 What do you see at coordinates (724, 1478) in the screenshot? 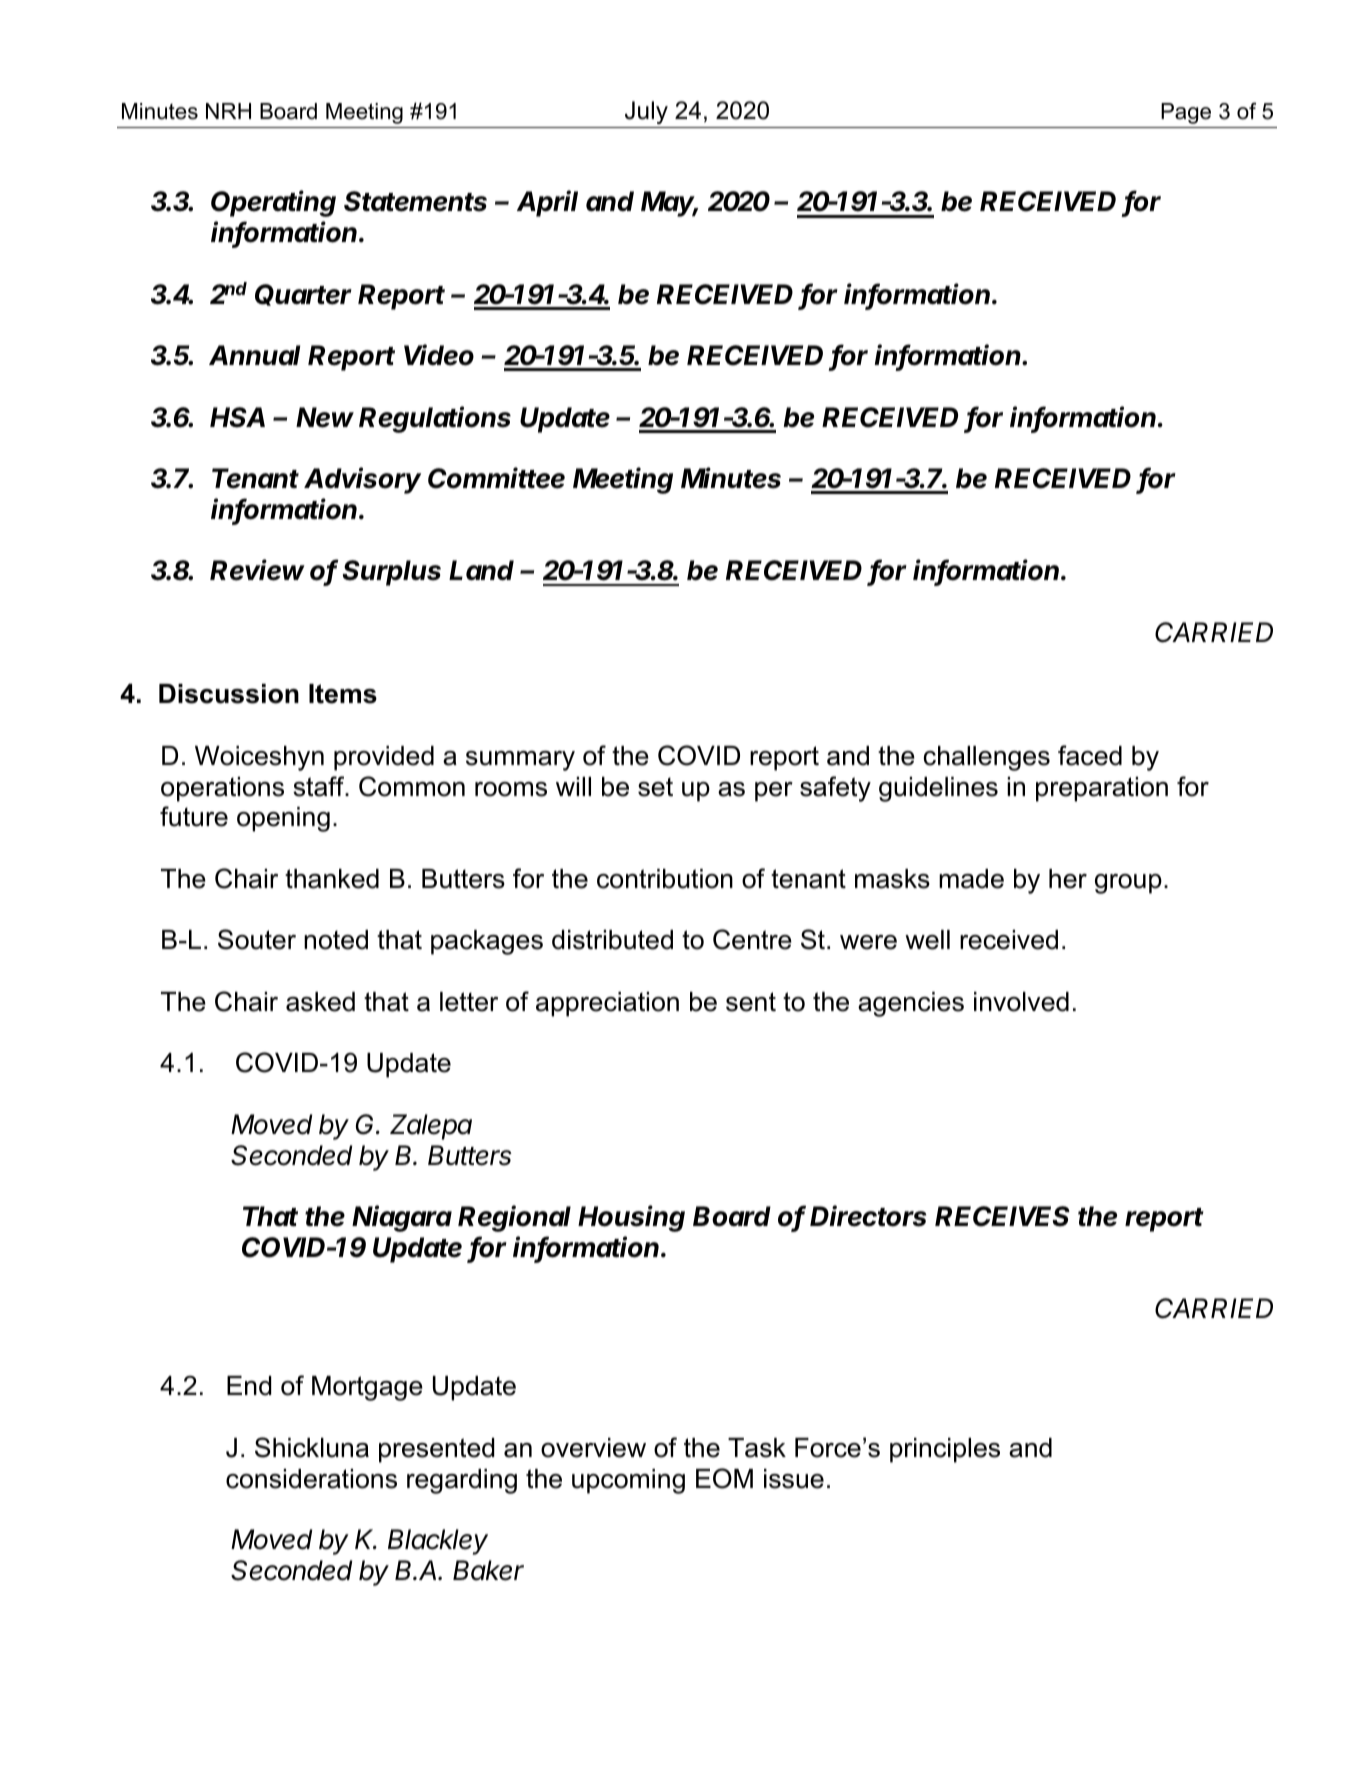
I see `EOM` at bounding box center [724, 1478].
